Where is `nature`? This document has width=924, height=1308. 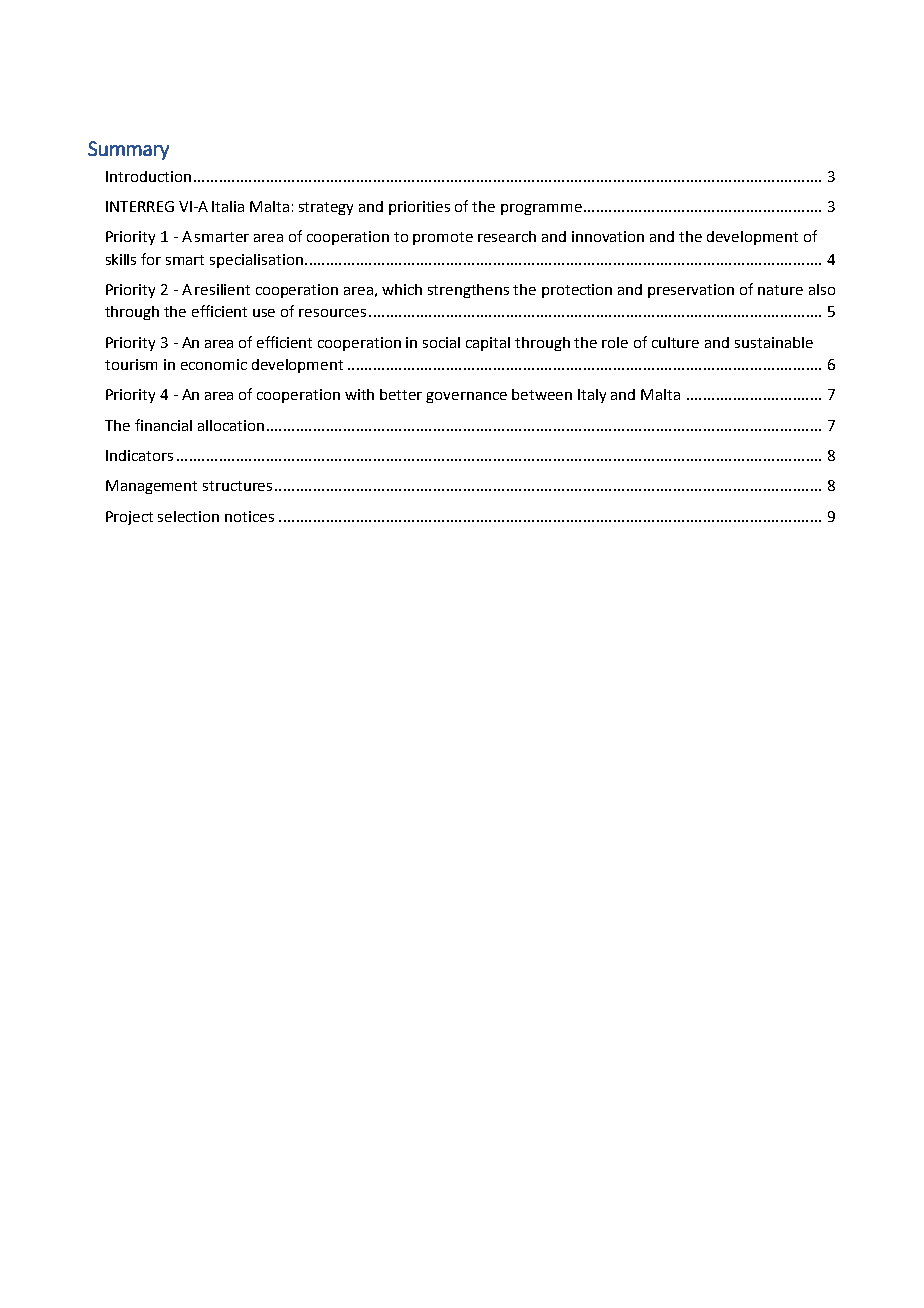 nature is located at coordinates (780, 290).
